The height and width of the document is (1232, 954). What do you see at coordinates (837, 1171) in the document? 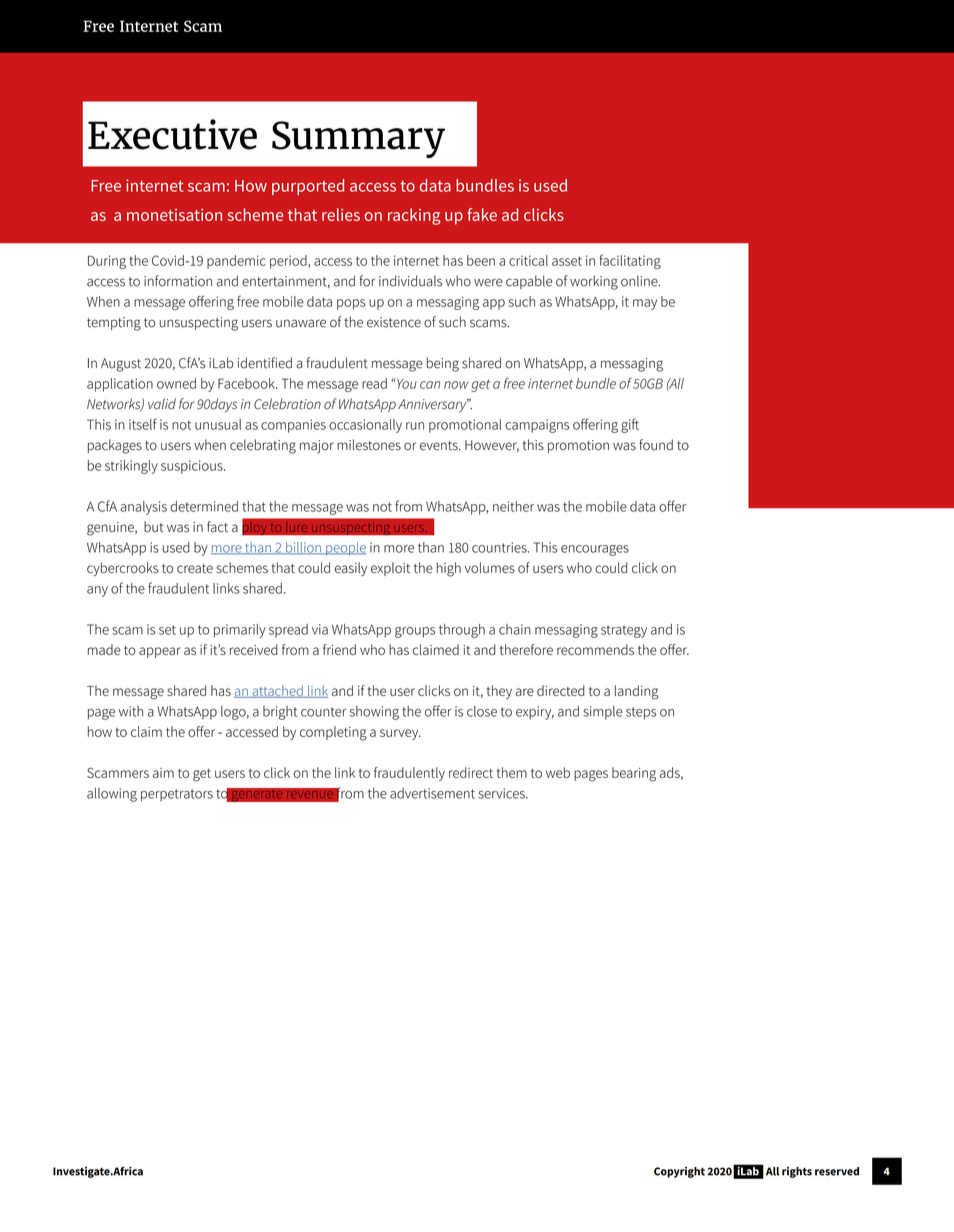
I see `reserved` at bounding box center [837, 1171].
